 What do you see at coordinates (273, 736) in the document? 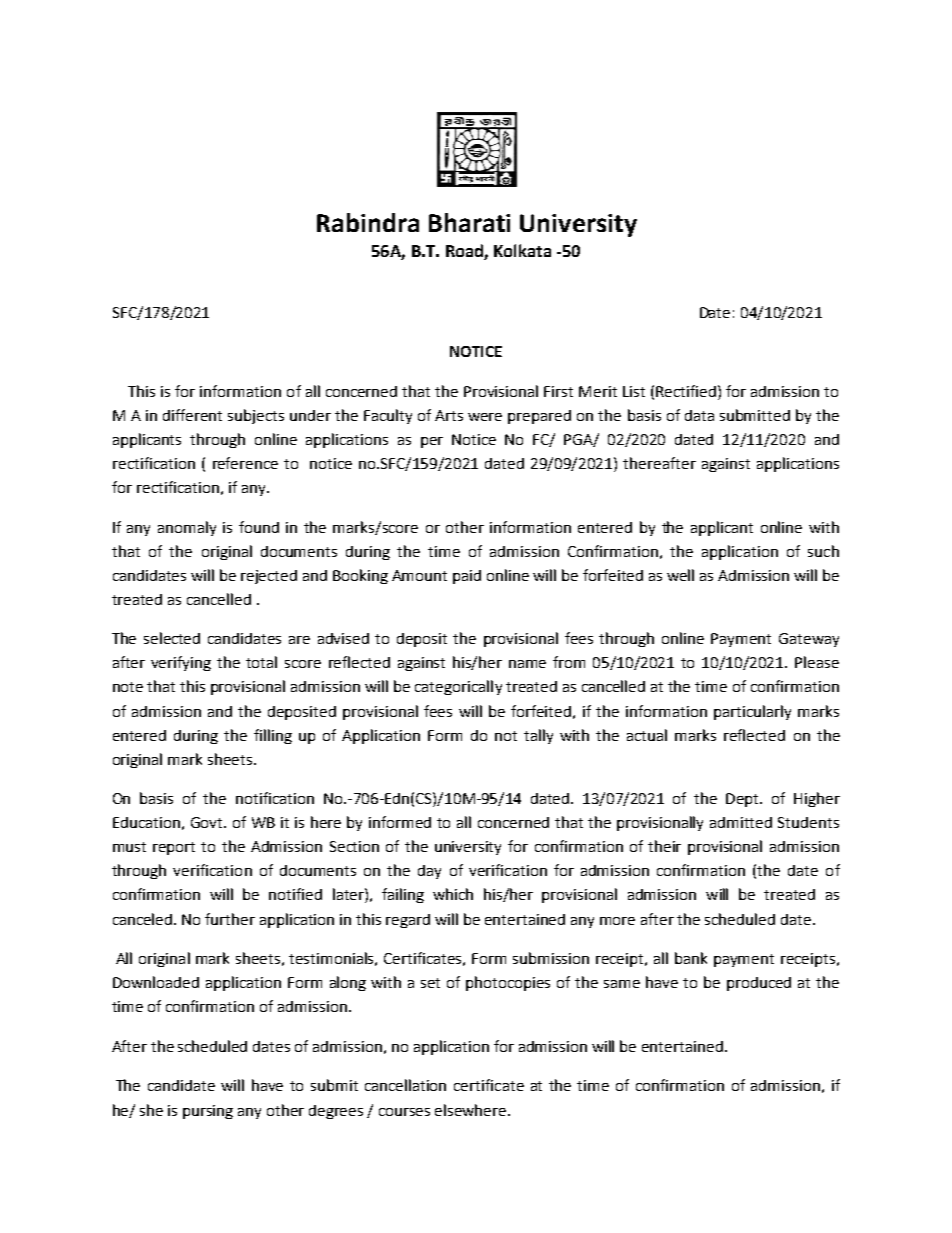
I see `filling` at bounding box center [273, 736].
